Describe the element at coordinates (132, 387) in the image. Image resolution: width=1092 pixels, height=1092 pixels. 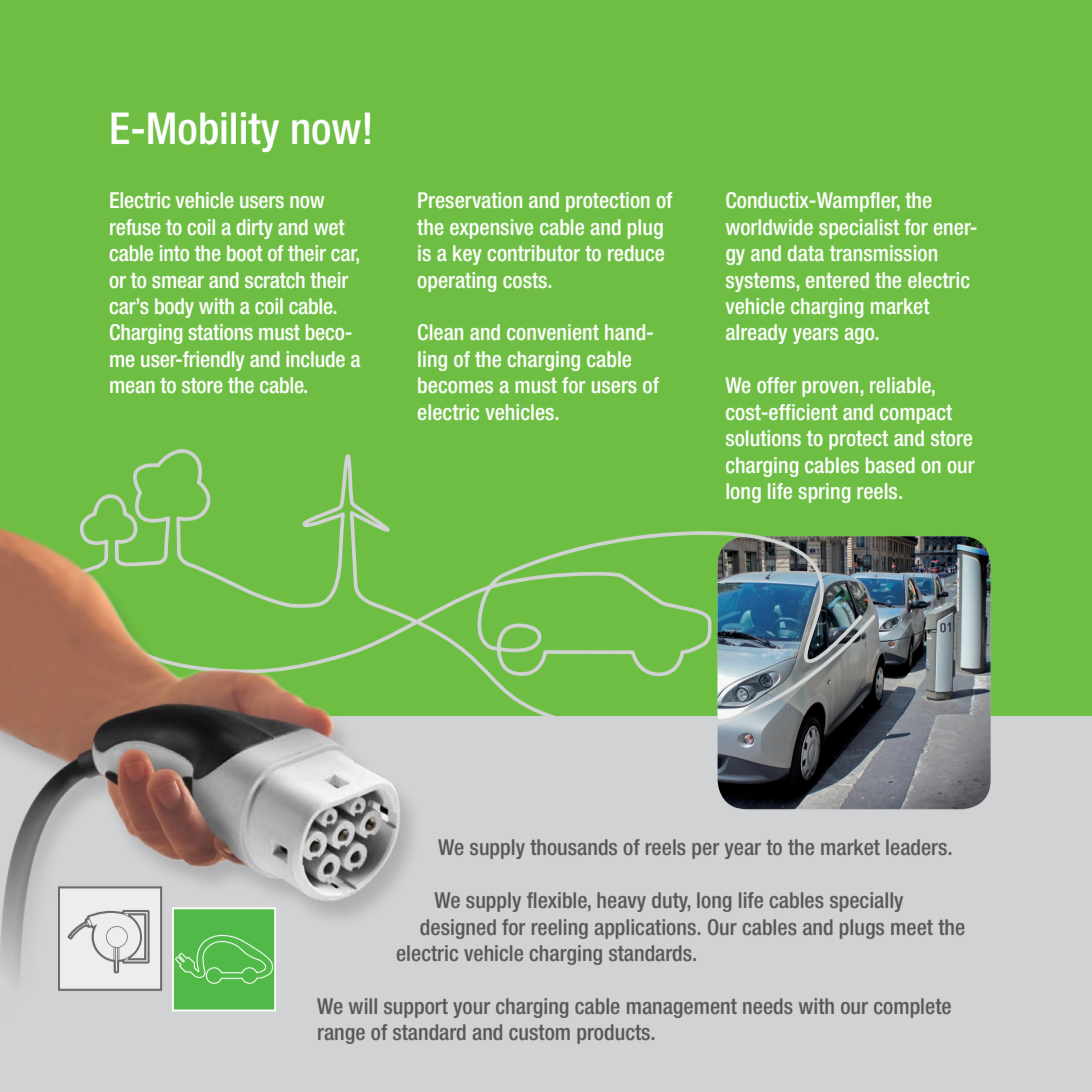
I see `mean` at that location.
